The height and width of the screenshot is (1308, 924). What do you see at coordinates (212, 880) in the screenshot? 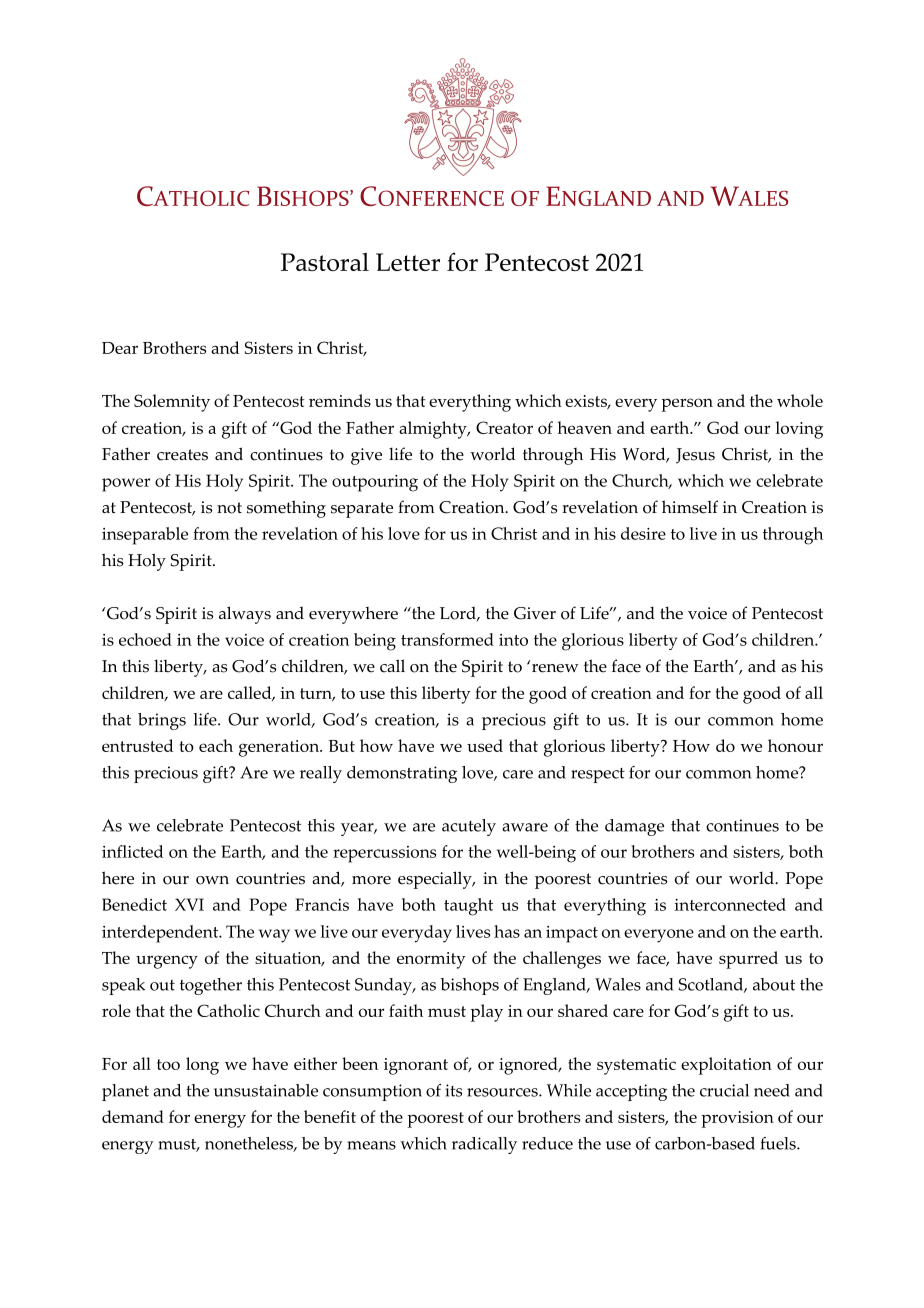
I see `own` at bounding box center [212, 880].
